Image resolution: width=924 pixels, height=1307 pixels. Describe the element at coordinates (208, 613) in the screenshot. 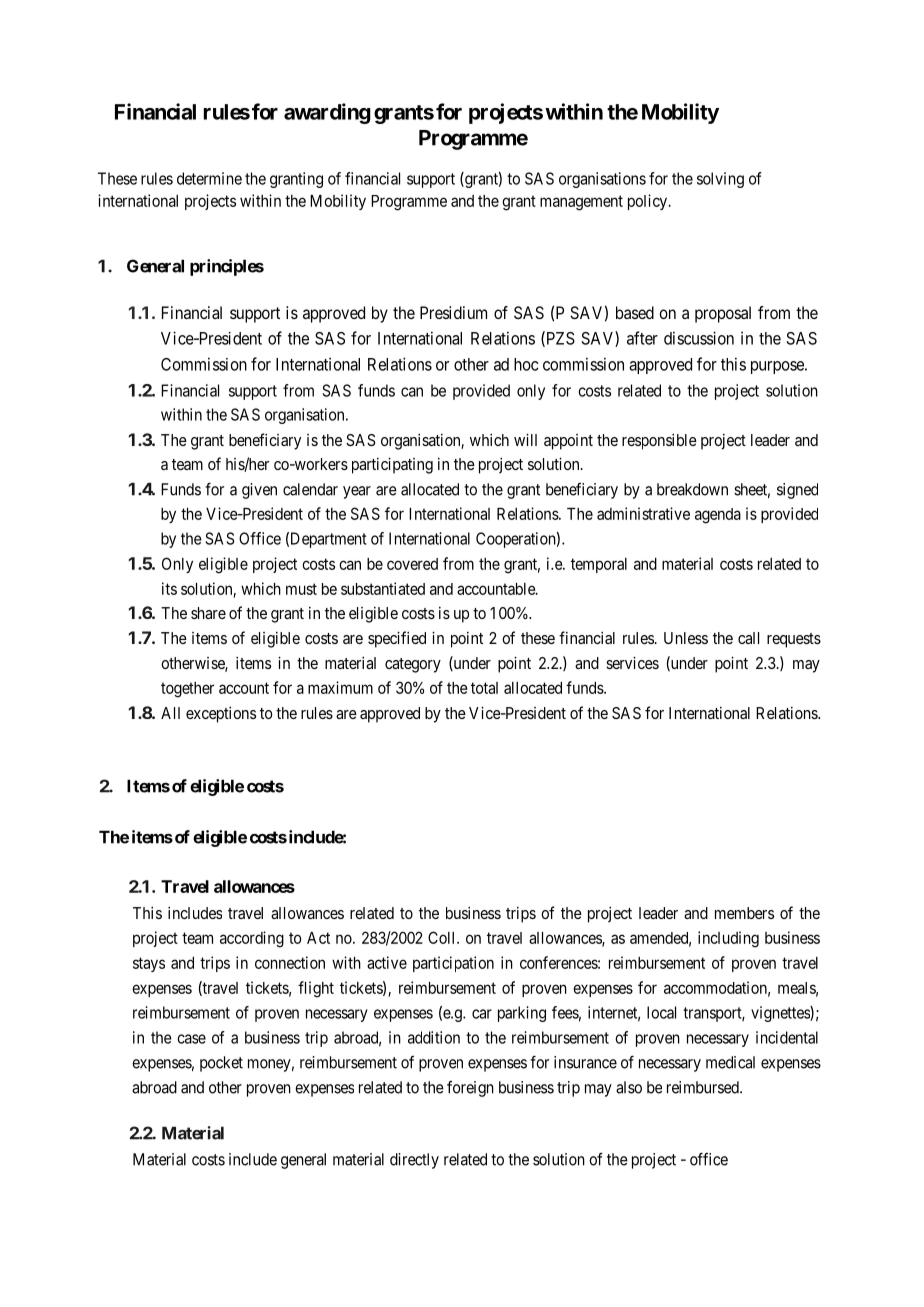

I see `share` at that location.
